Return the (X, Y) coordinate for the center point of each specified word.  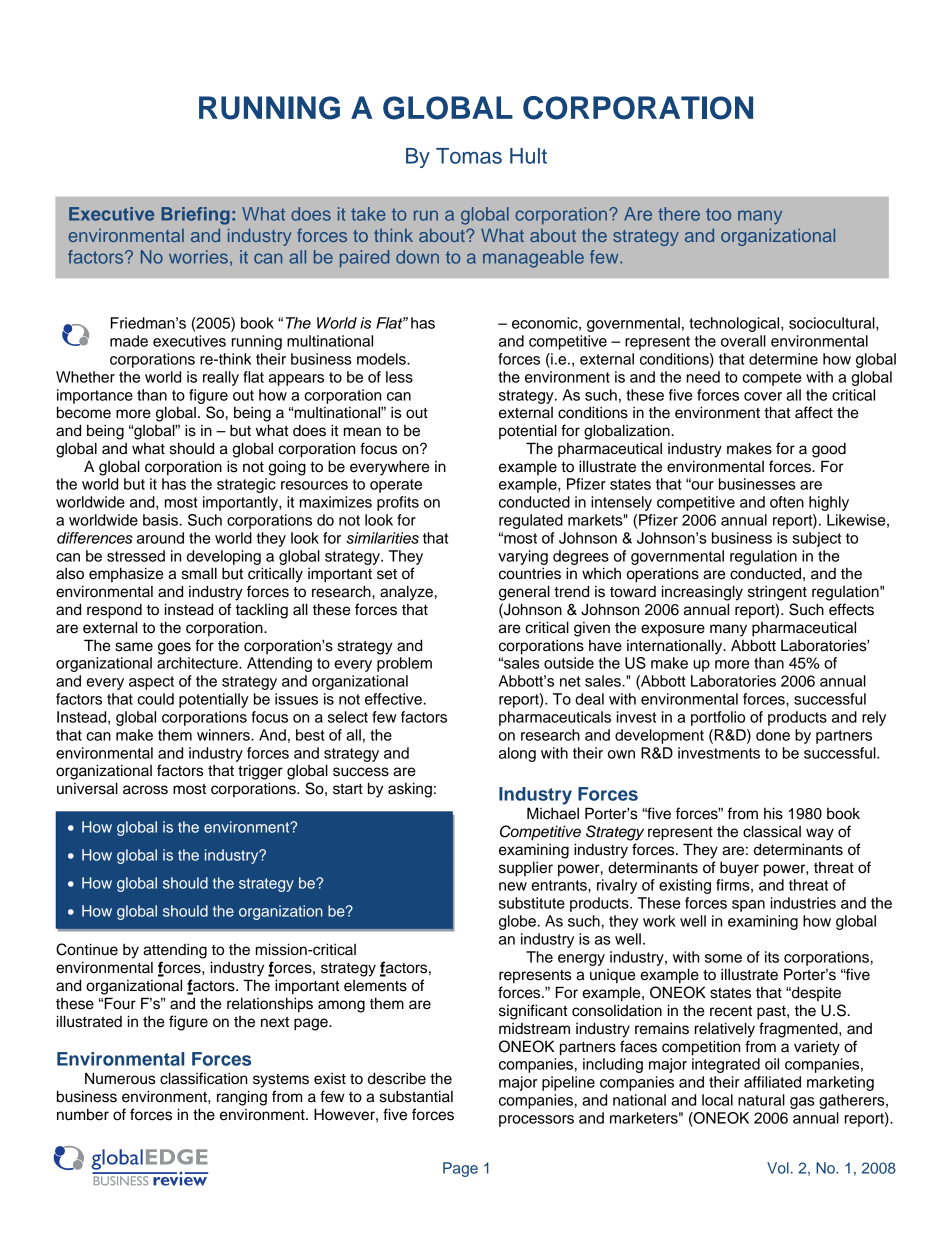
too (718, 214)
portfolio (718, 718)
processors (536, 1121)
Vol (778, 1168)
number (83, 1114)
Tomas (469, 156)
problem (404, 664)
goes (174, 648)
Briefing (195, 216)
